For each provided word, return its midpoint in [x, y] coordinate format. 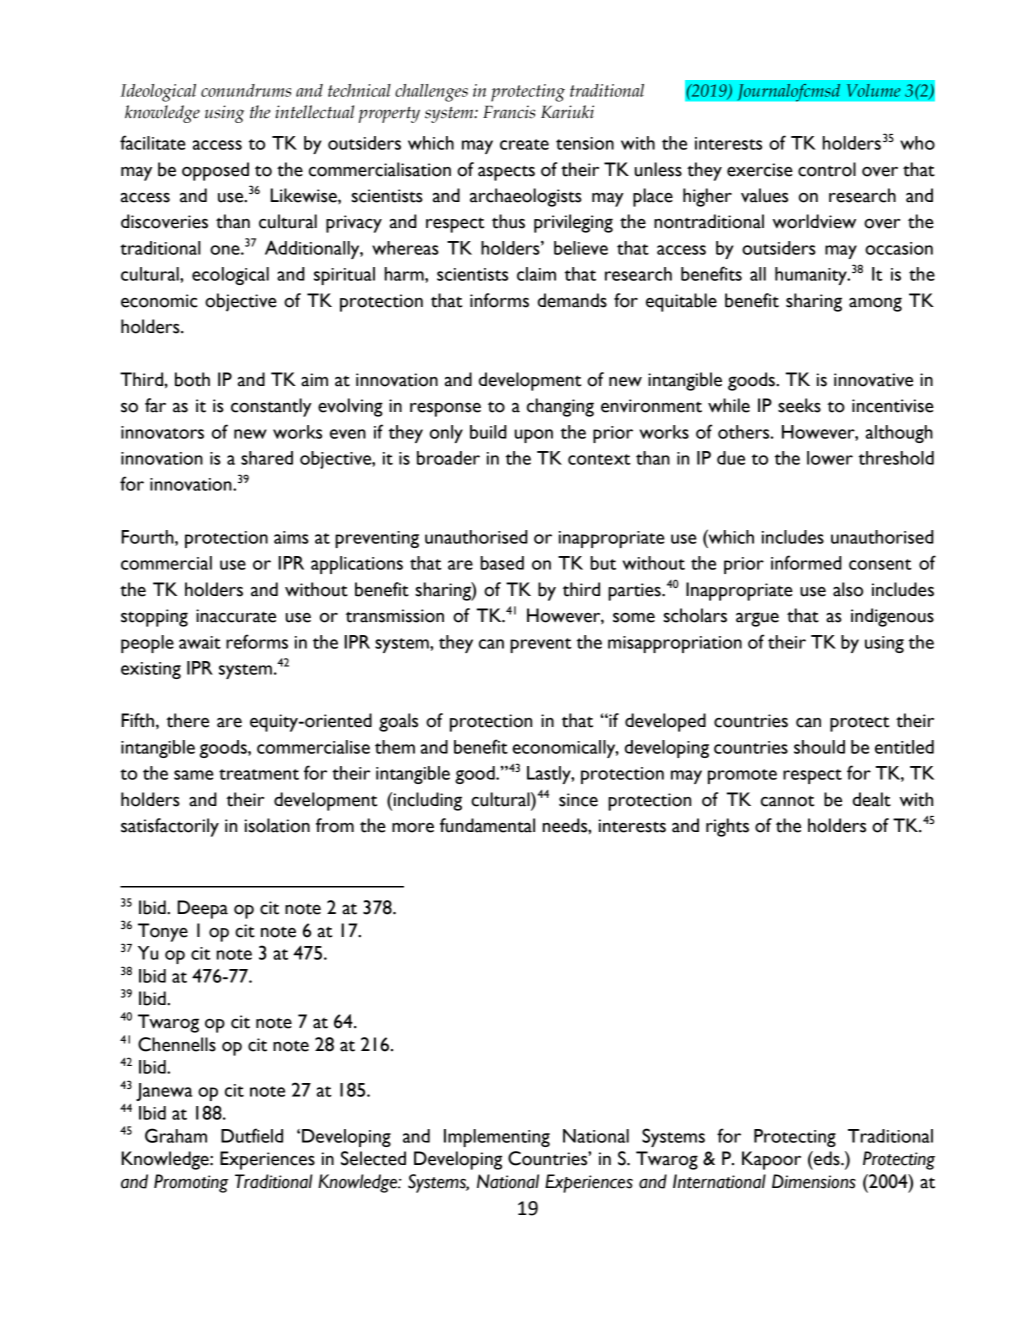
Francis [509, 112]
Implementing [497, 1138]
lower [830, 458]
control [827, 169]
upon [534, 436]
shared [267, 458]
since [578, 800]
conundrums [246, 90]
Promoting [191, 1183]
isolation [277, 825]
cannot [787, 801]
